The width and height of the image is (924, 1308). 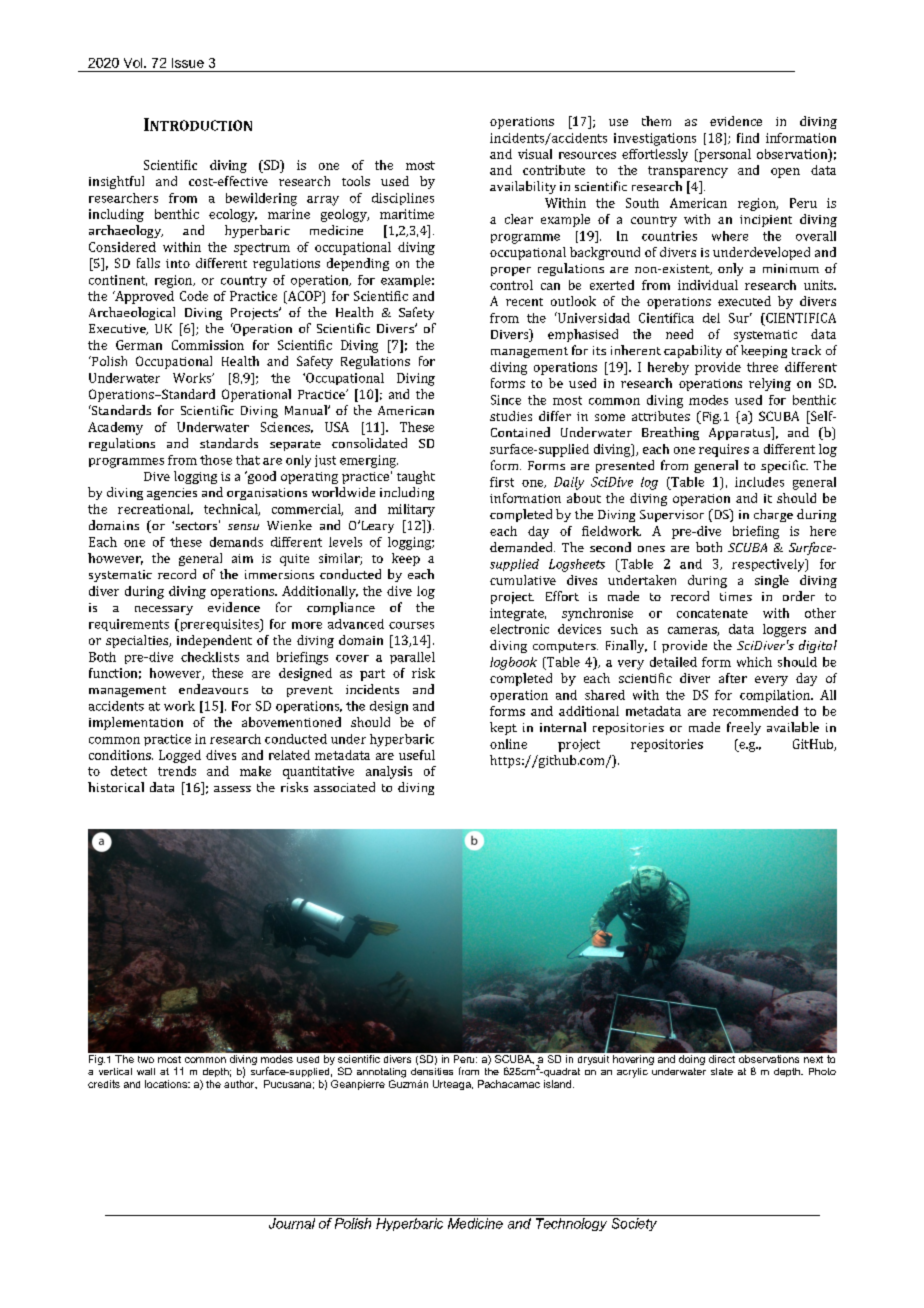 I want to click on Issue, so click(x=188, y=63).
